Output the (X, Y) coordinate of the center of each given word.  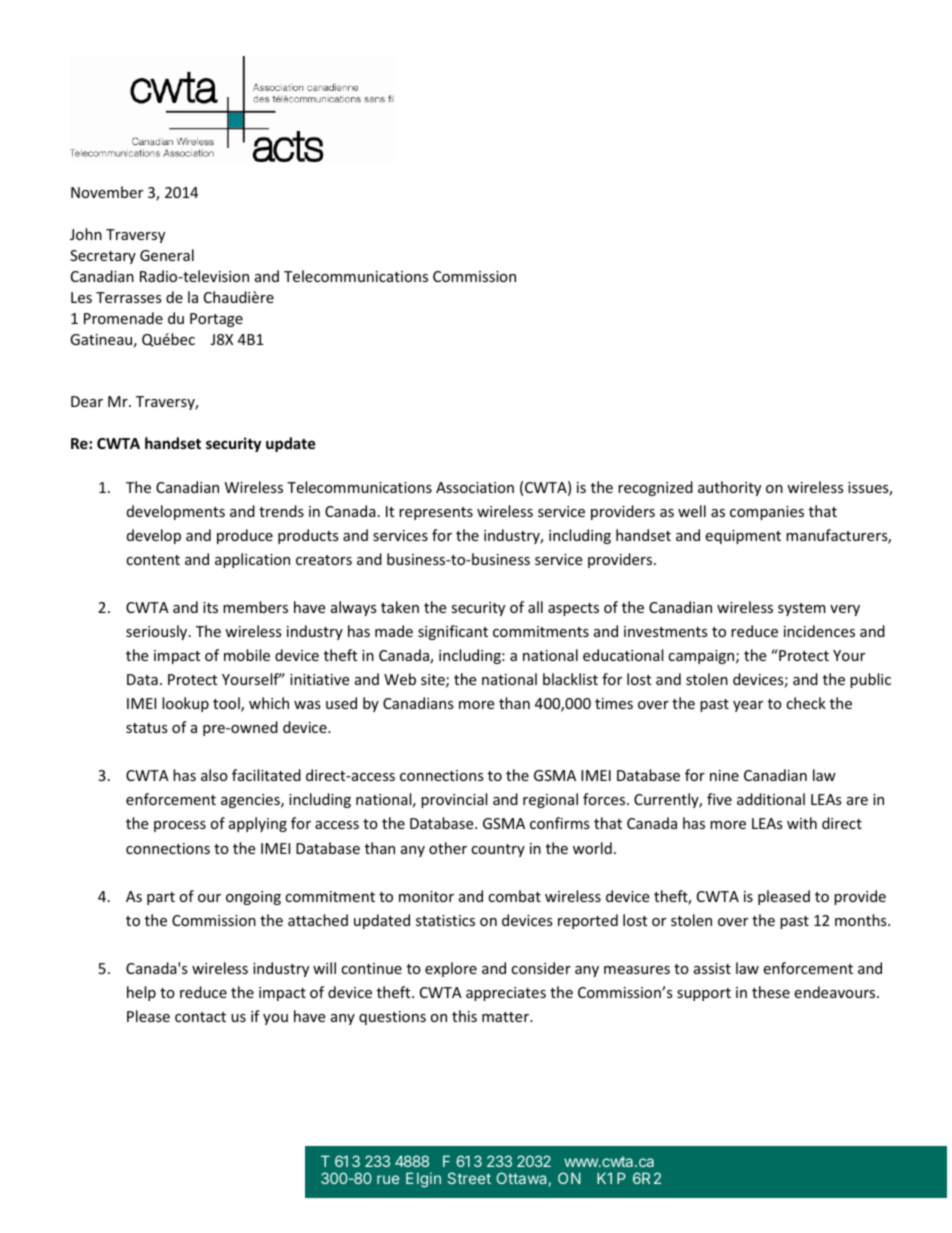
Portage (216, 320)
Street (469, 1178)
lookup (185, 704)
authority (729, 488)
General (167, 255)
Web (400, 679)
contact (200, 1017)
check (806, 703)
